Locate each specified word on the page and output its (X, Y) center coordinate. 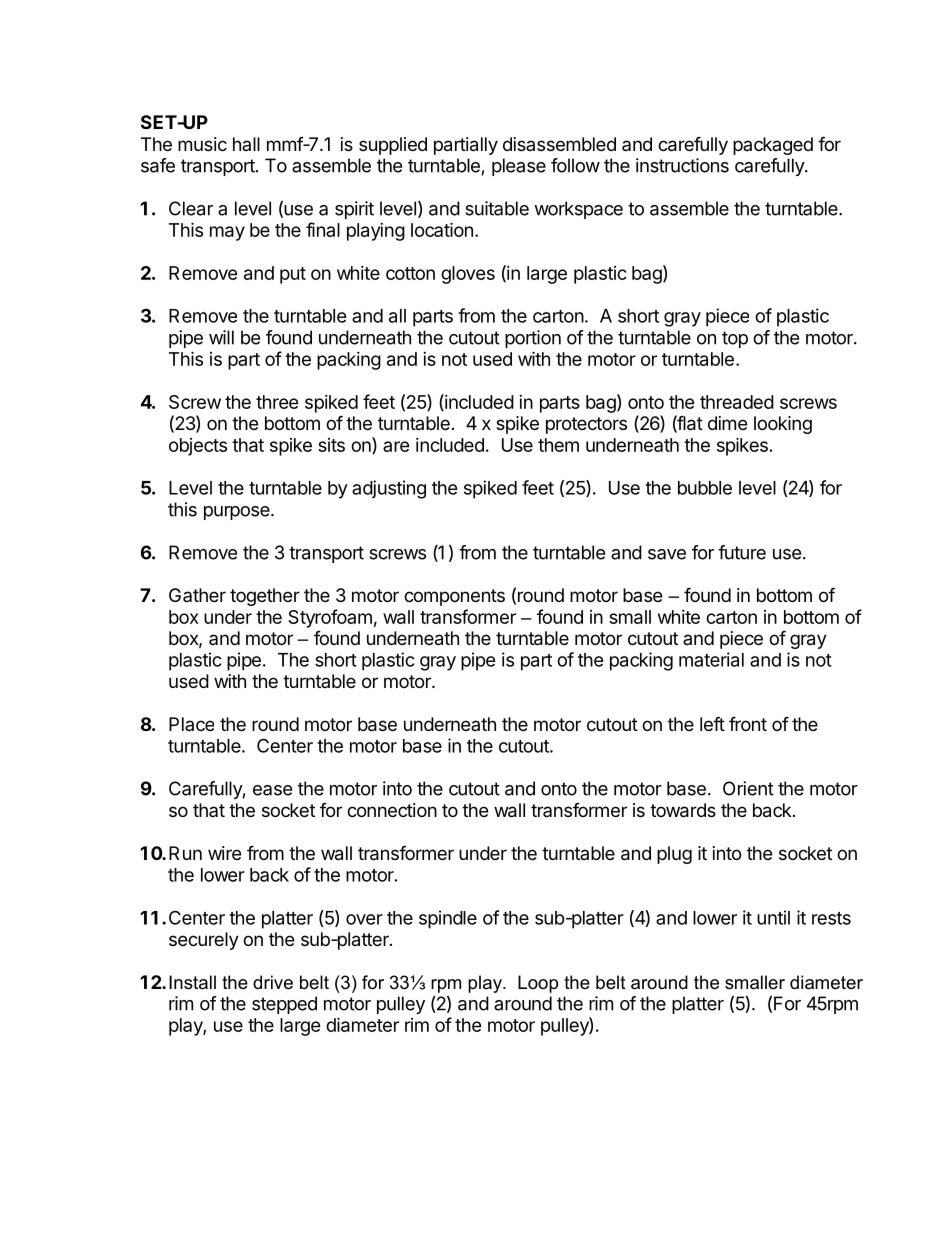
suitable (497, 208)
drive (273, 982)
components (454, 597)
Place (191, 724)
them (558, 445)
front (748, 723)
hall (246, 144)
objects (198, 447)
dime (727, 423)
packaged (773, 146)
